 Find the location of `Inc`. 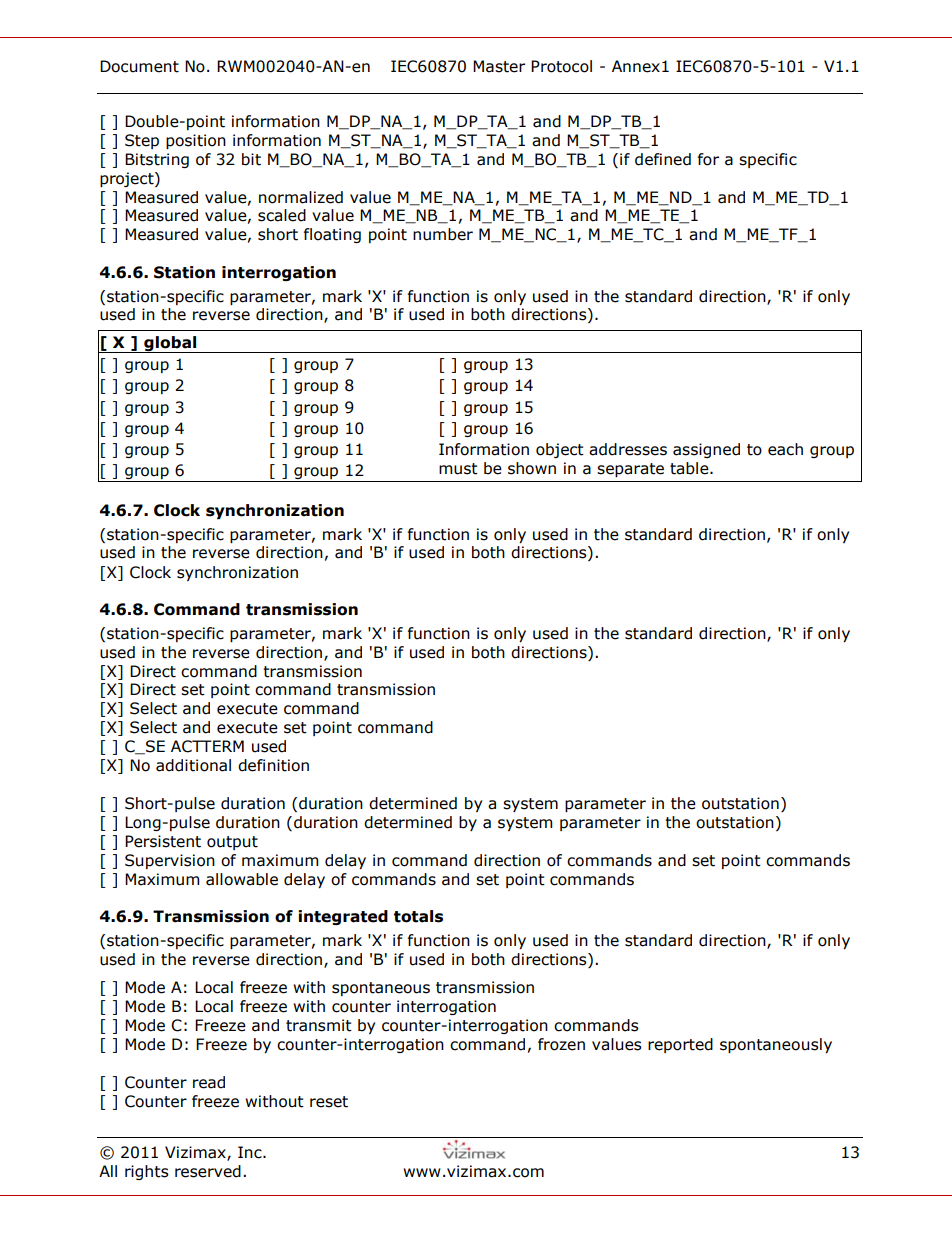

Inc is located at coordinates (251, 1152).
